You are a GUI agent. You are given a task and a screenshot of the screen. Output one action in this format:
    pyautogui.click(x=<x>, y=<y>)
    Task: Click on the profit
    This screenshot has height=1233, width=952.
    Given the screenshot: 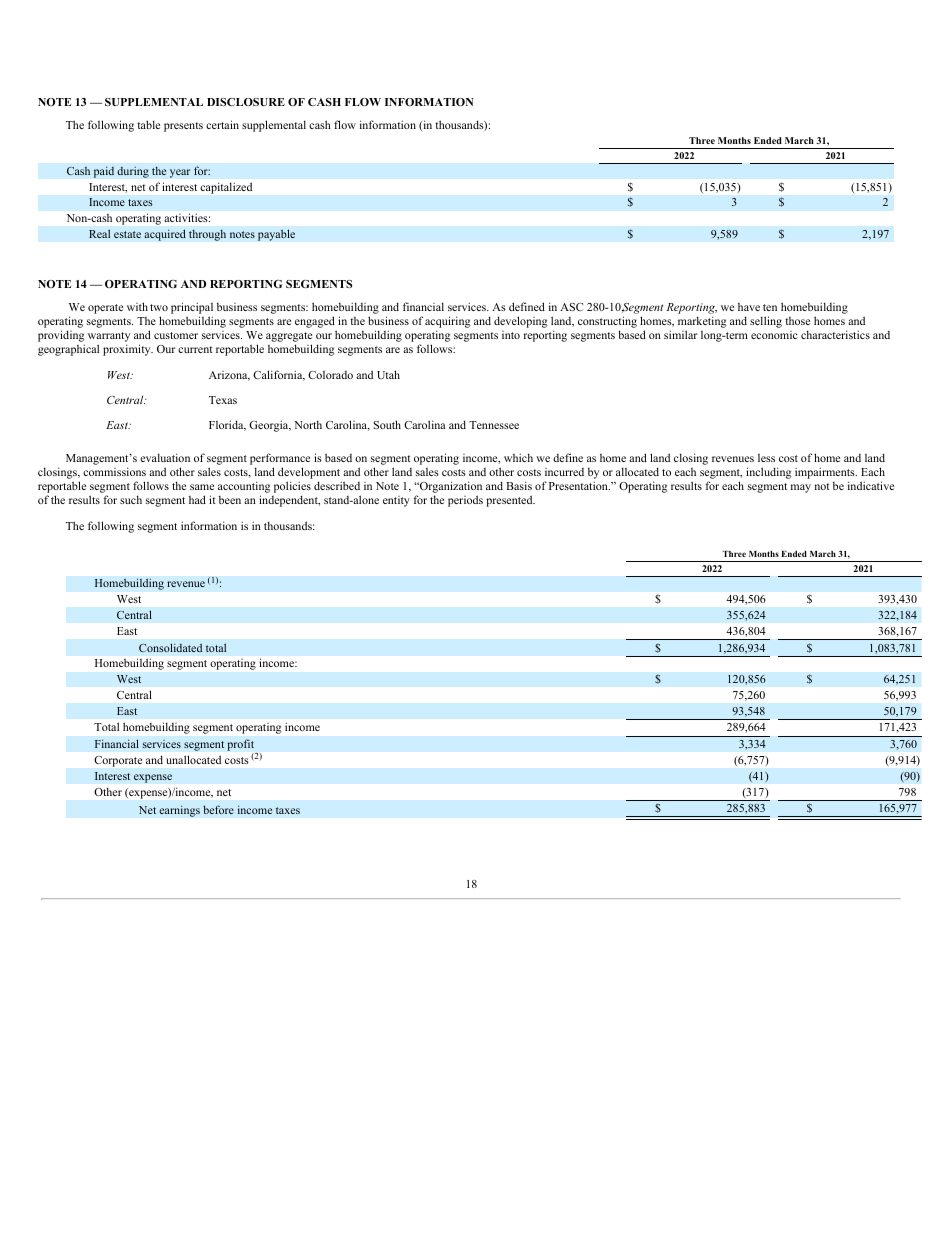 What is the action you would take?
    pyautogui.click(x=242, y=746)
